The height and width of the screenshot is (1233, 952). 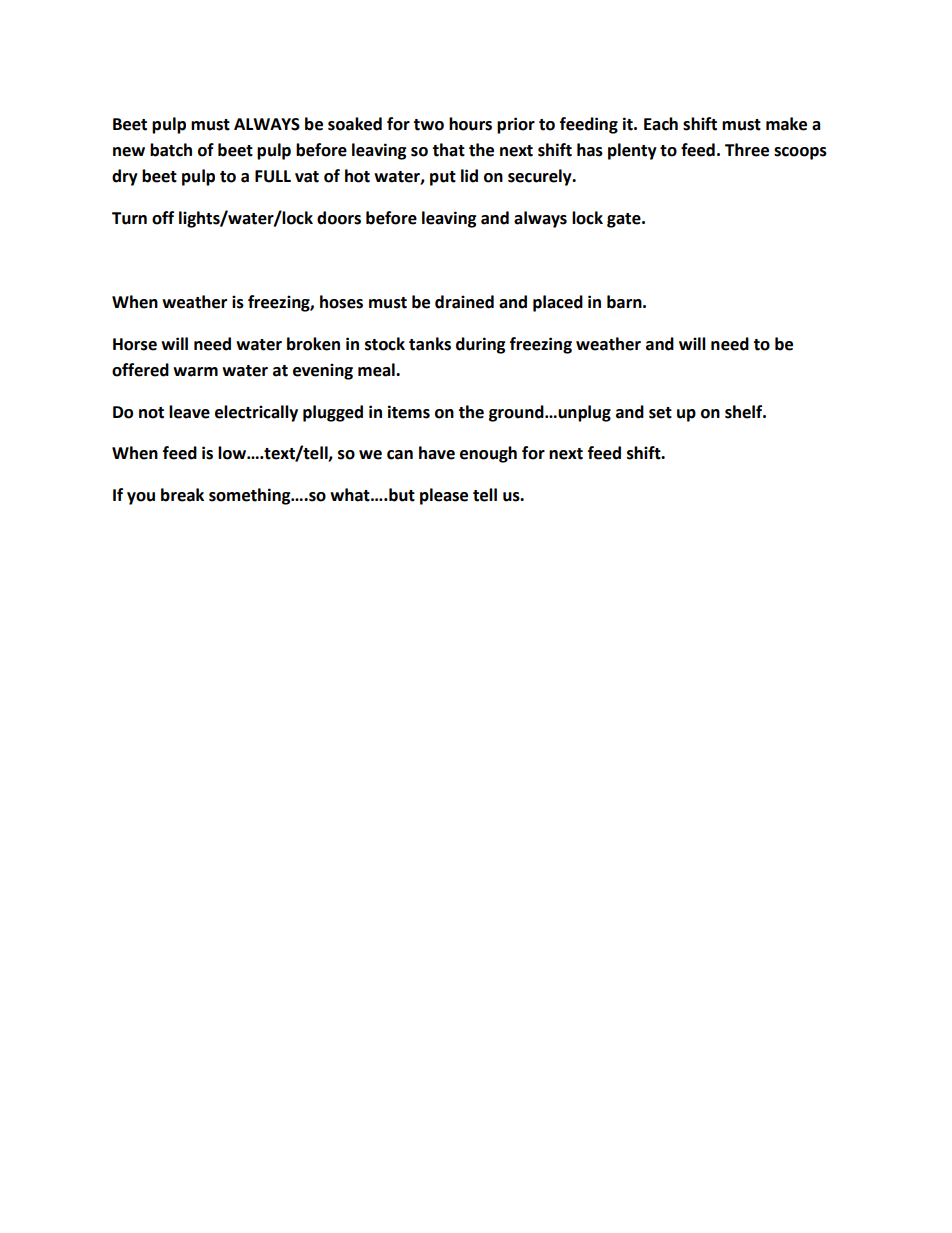 What do you see at coordinates (341, 302) in the screenshot?
I see `hoses` at bounding box center [341, 302].
